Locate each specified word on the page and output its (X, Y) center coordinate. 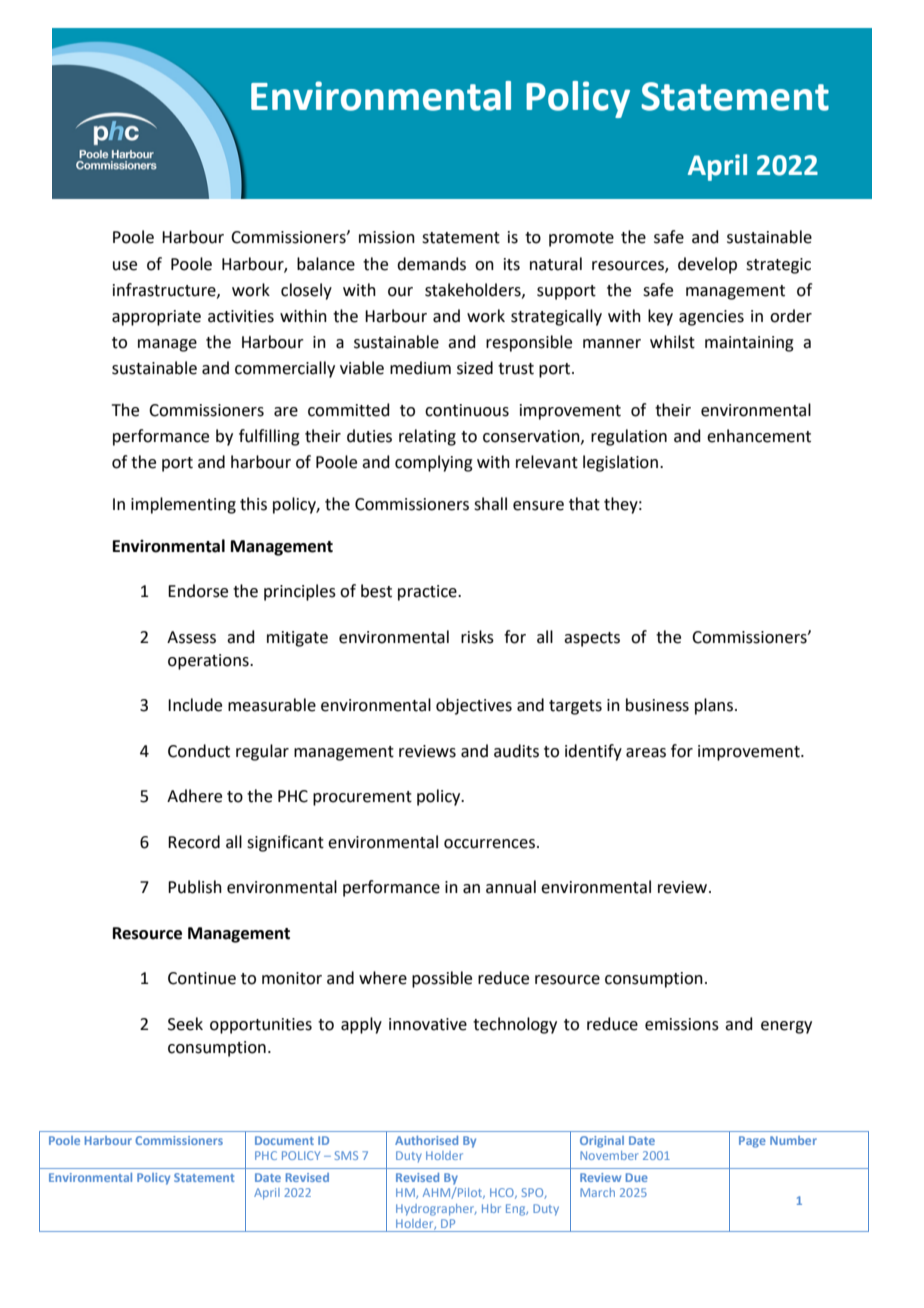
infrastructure (165, 290)
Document (284, 1140)
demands (431, 264)
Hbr (491, 1208)
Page (752, 1142)
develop (707, 265)
